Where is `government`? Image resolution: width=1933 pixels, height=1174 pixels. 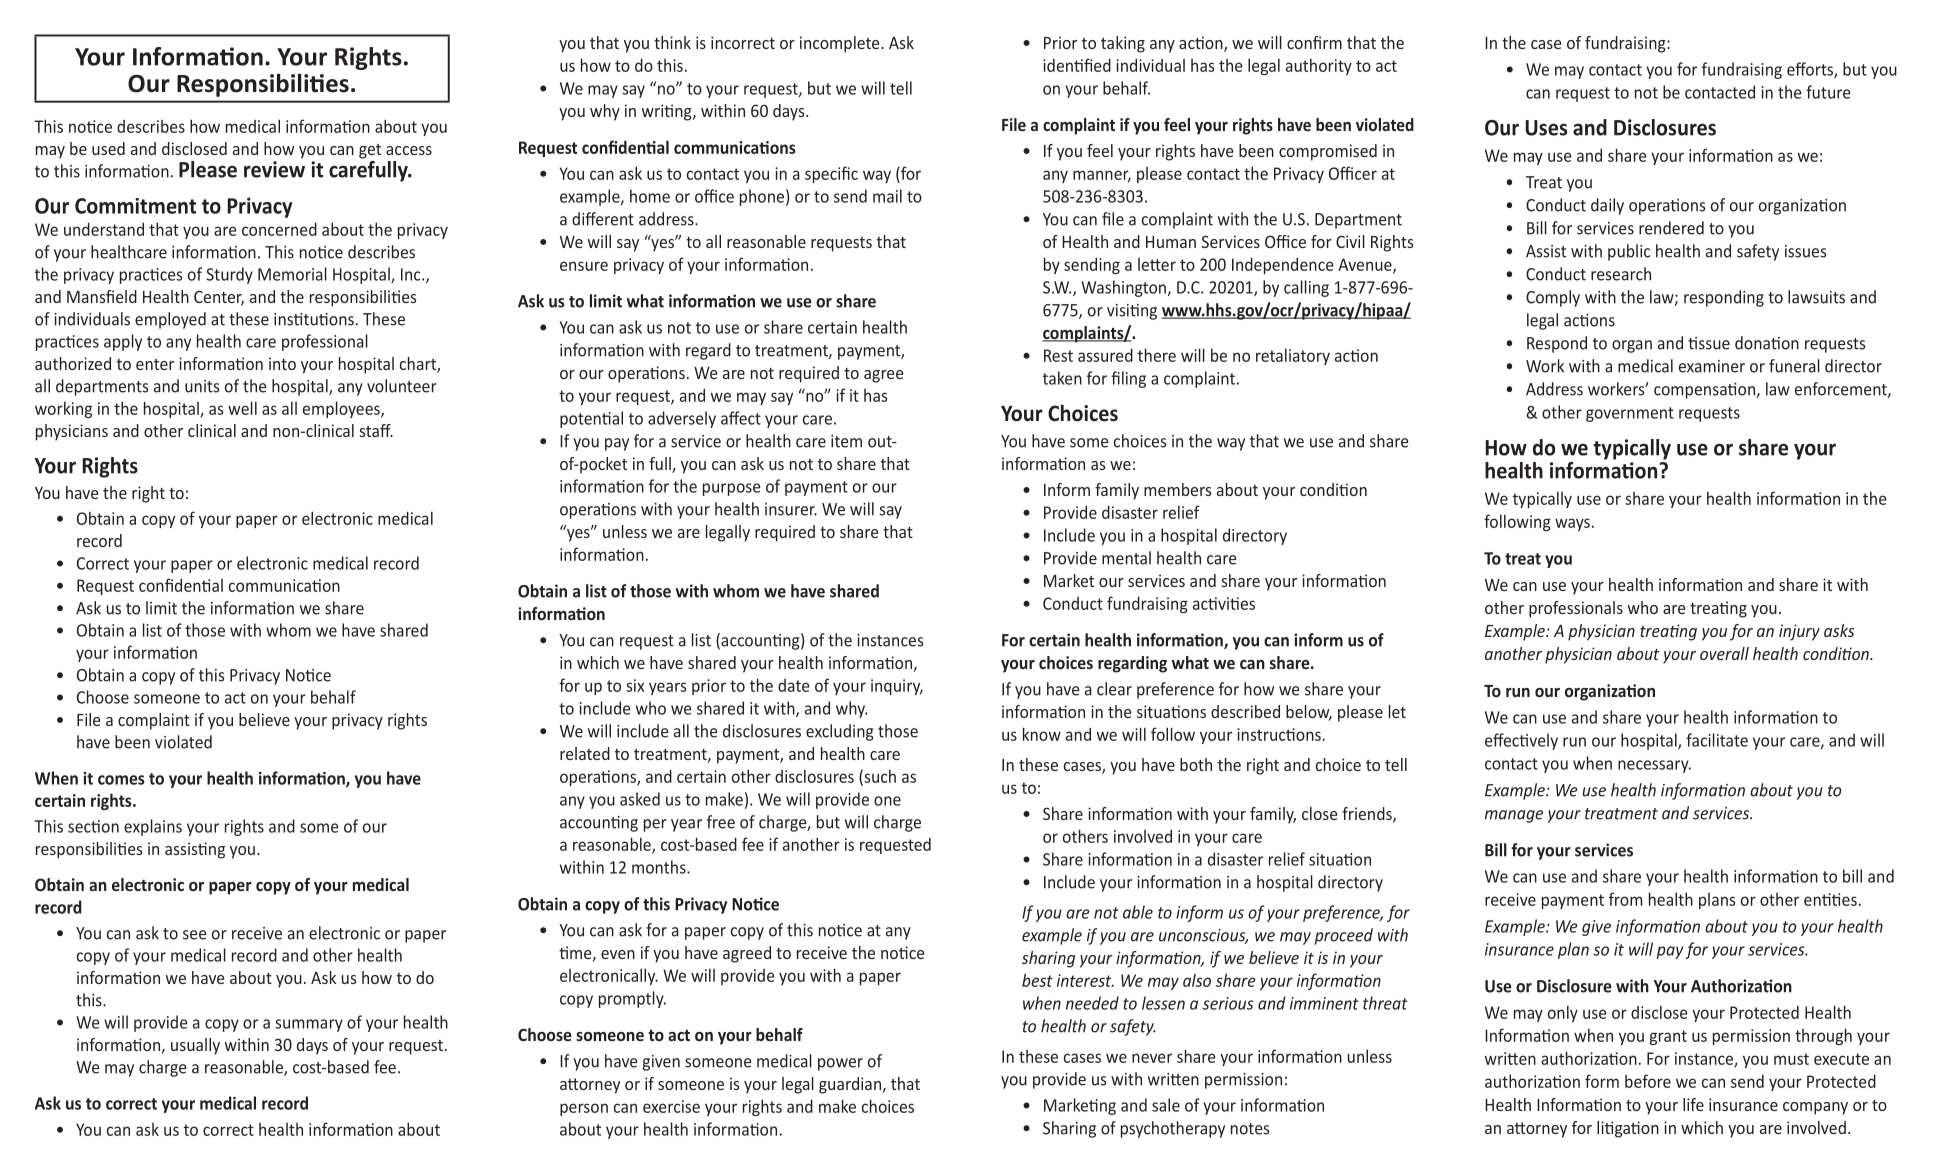
government is located at coordinates (1630, 414).
